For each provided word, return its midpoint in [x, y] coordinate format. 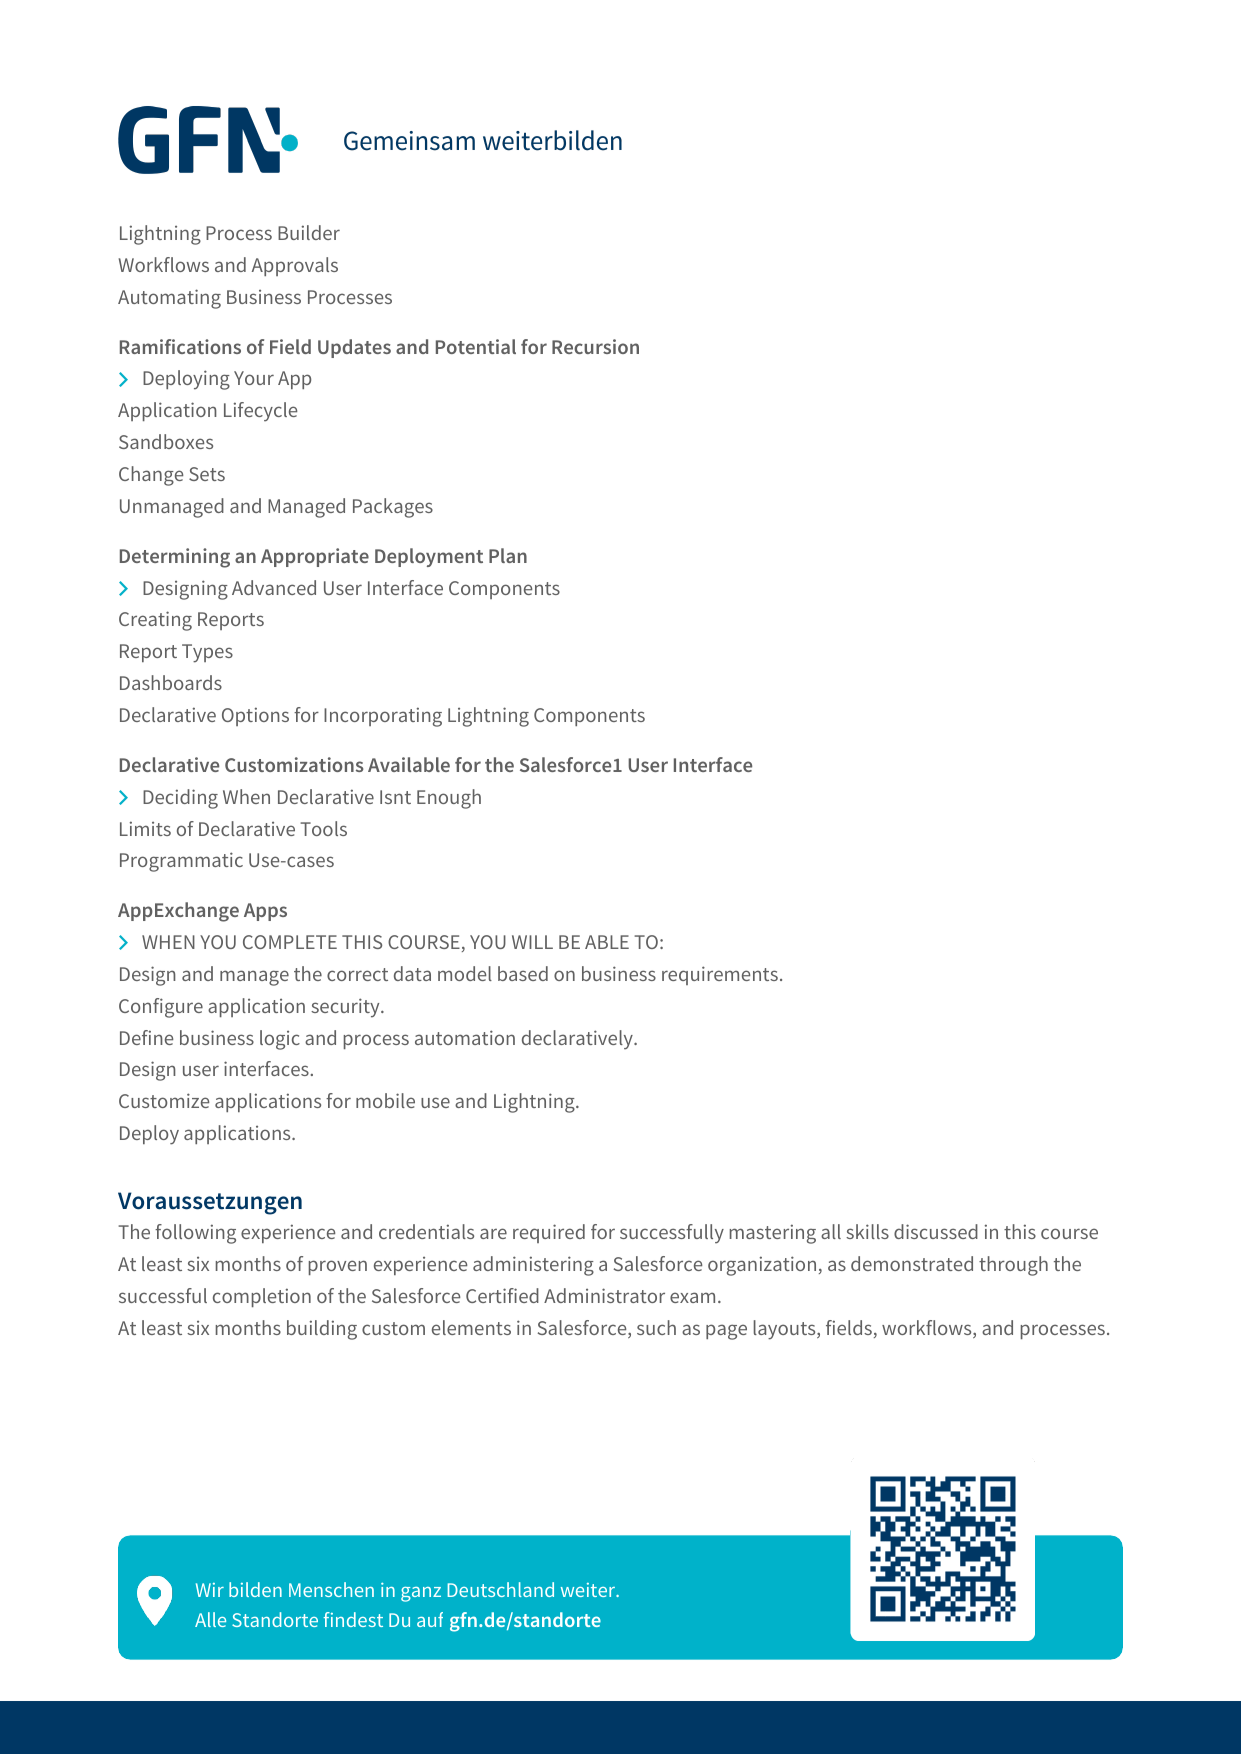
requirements [720, 975]
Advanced [274, 587]
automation [465, 1037]
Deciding [180, 799]
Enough [449, 799]
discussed [936, 1231]
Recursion [595, 346]
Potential [476, 346]
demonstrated [912, 1263]
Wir [210, 1590]
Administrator [604, 1295]
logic [280, 1040]
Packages [393, 508]
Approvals [295, 266]
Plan [508, 555]
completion [262, 1297]
